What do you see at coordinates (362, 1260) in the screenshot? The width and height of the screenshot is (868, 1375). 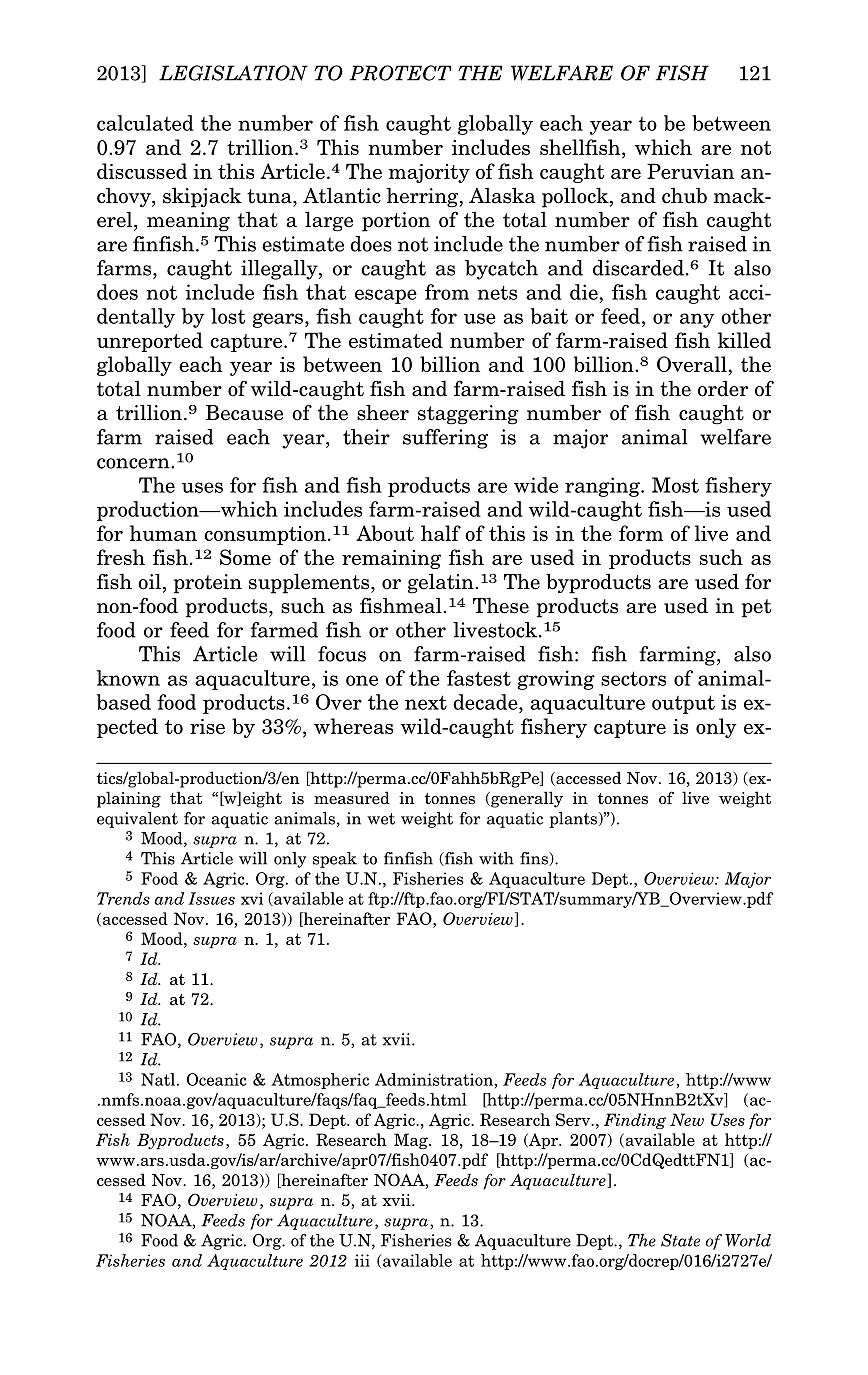 I see `iii` at bounding box center [362, 1260].
